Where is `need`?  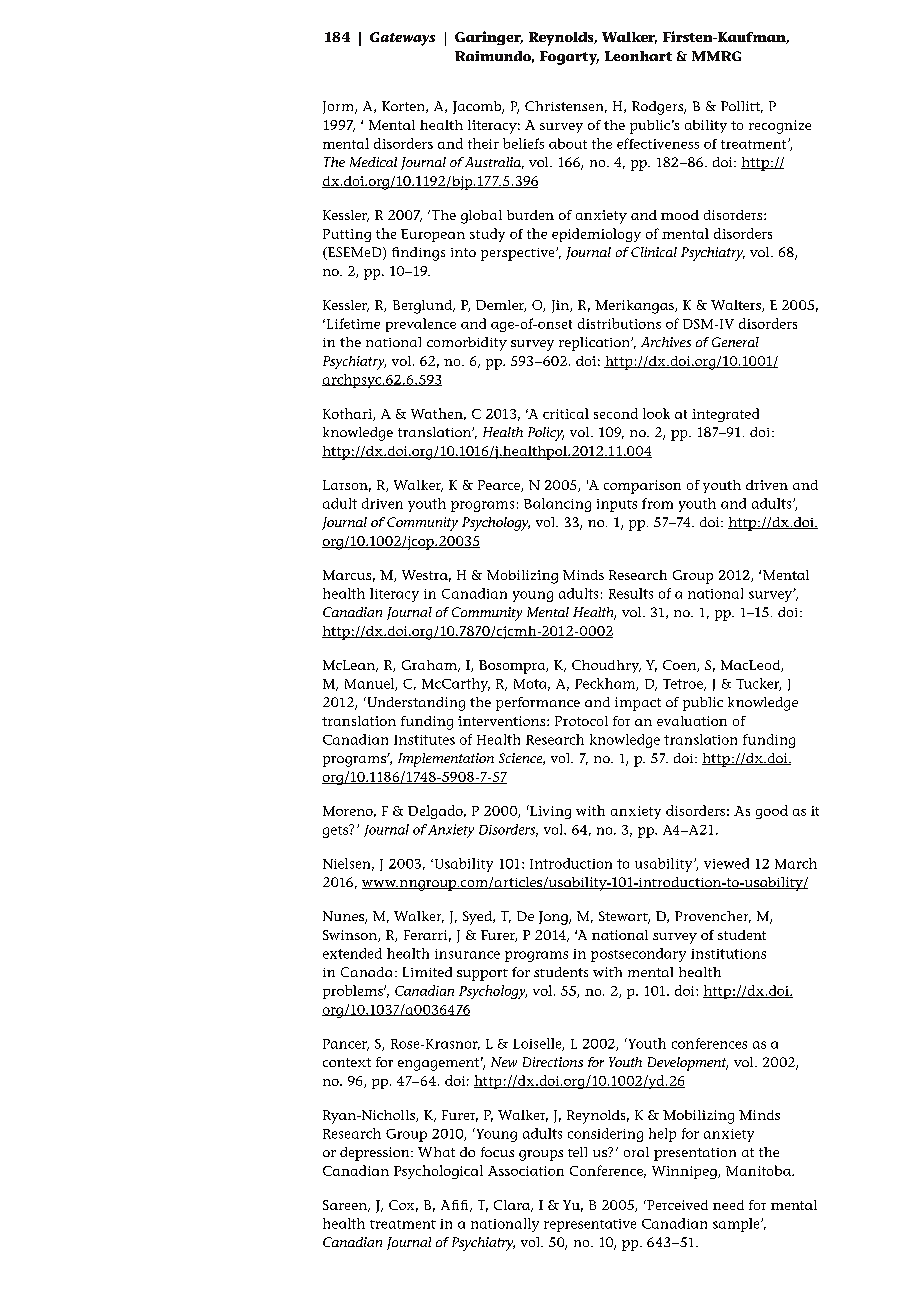 need is located at coordinates (728, 1205).
